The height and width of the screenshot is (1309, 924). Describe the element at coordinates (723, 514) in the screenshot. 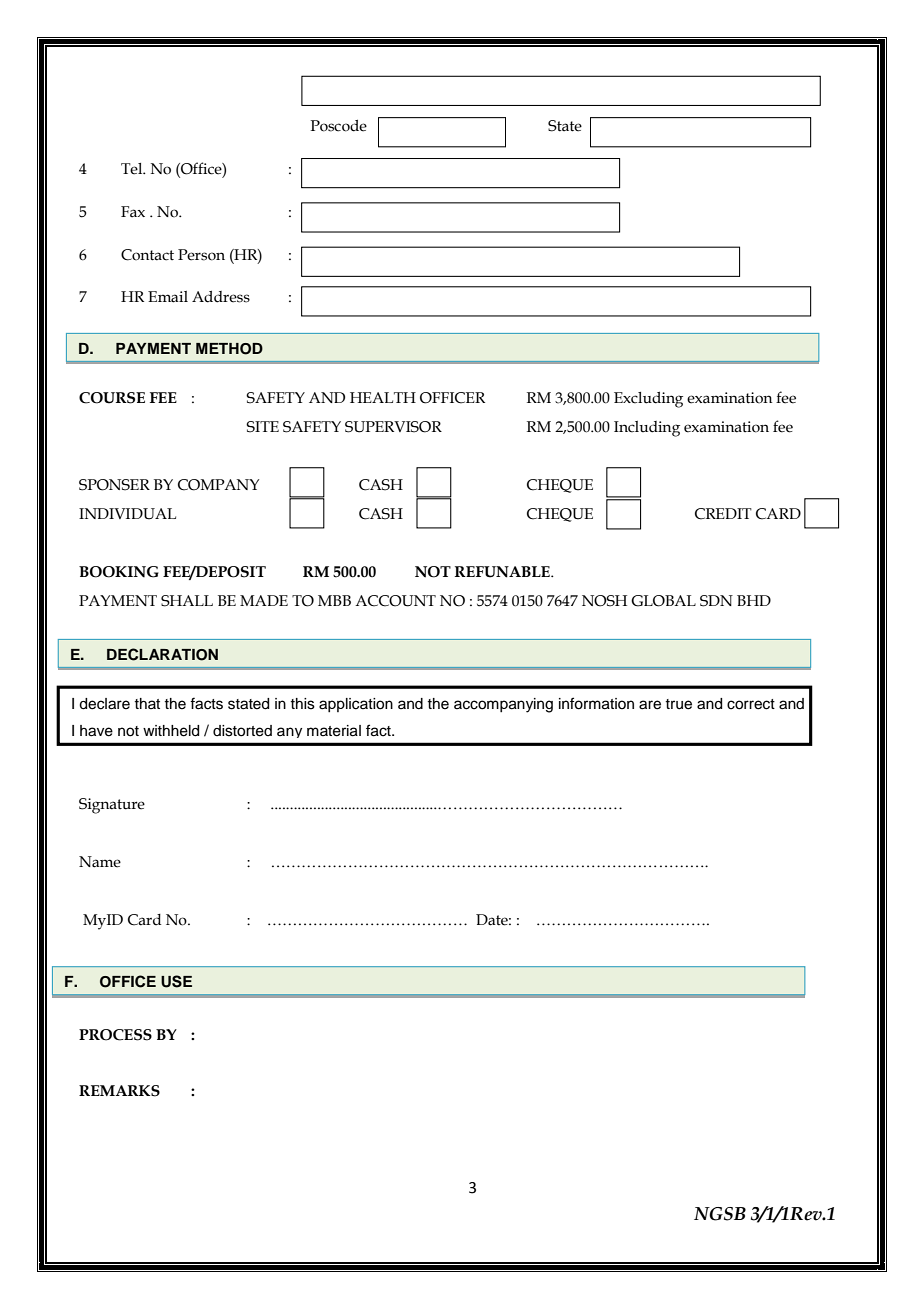

I see `CREDIT` at that location.
